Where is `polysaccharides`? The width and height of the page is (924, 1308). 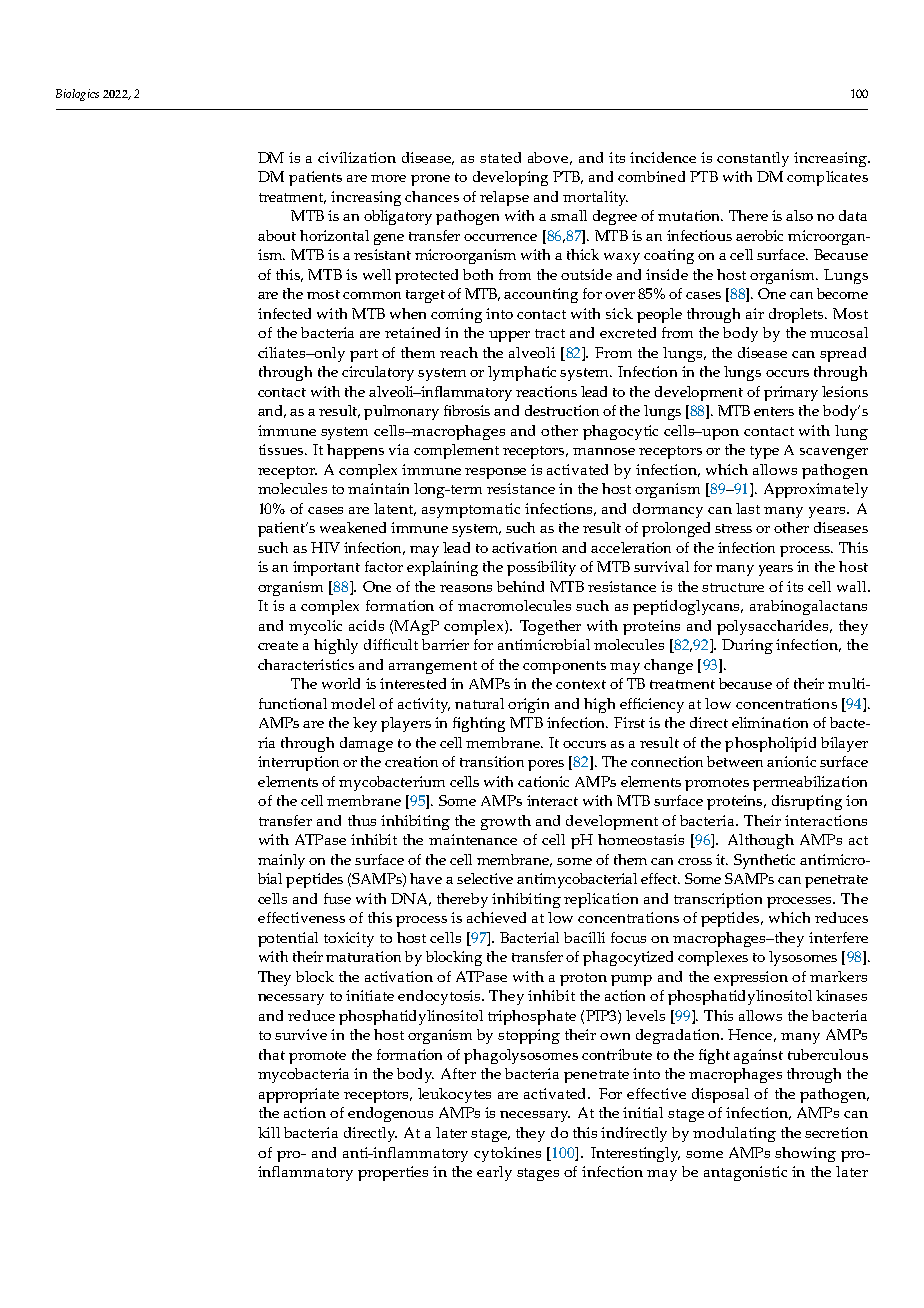 polysaccharides is located at coordinates (774, 627).
